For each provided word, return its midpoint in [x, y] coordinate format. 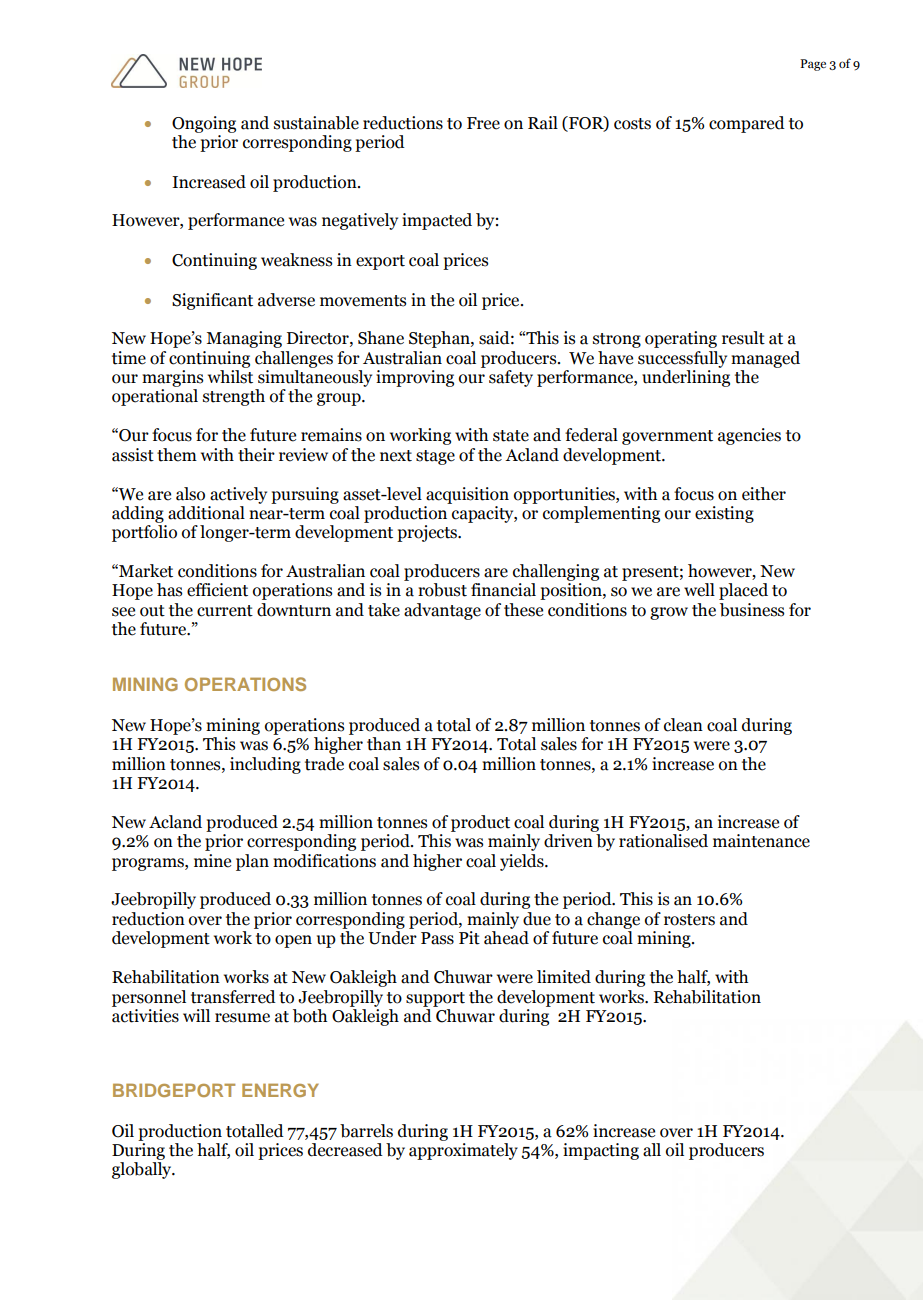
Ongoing [204, 124]
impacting [601, 1151]
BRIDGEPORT [174, 1090]
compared [747, 124]
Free [483, 123]
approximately [463, 1151]
